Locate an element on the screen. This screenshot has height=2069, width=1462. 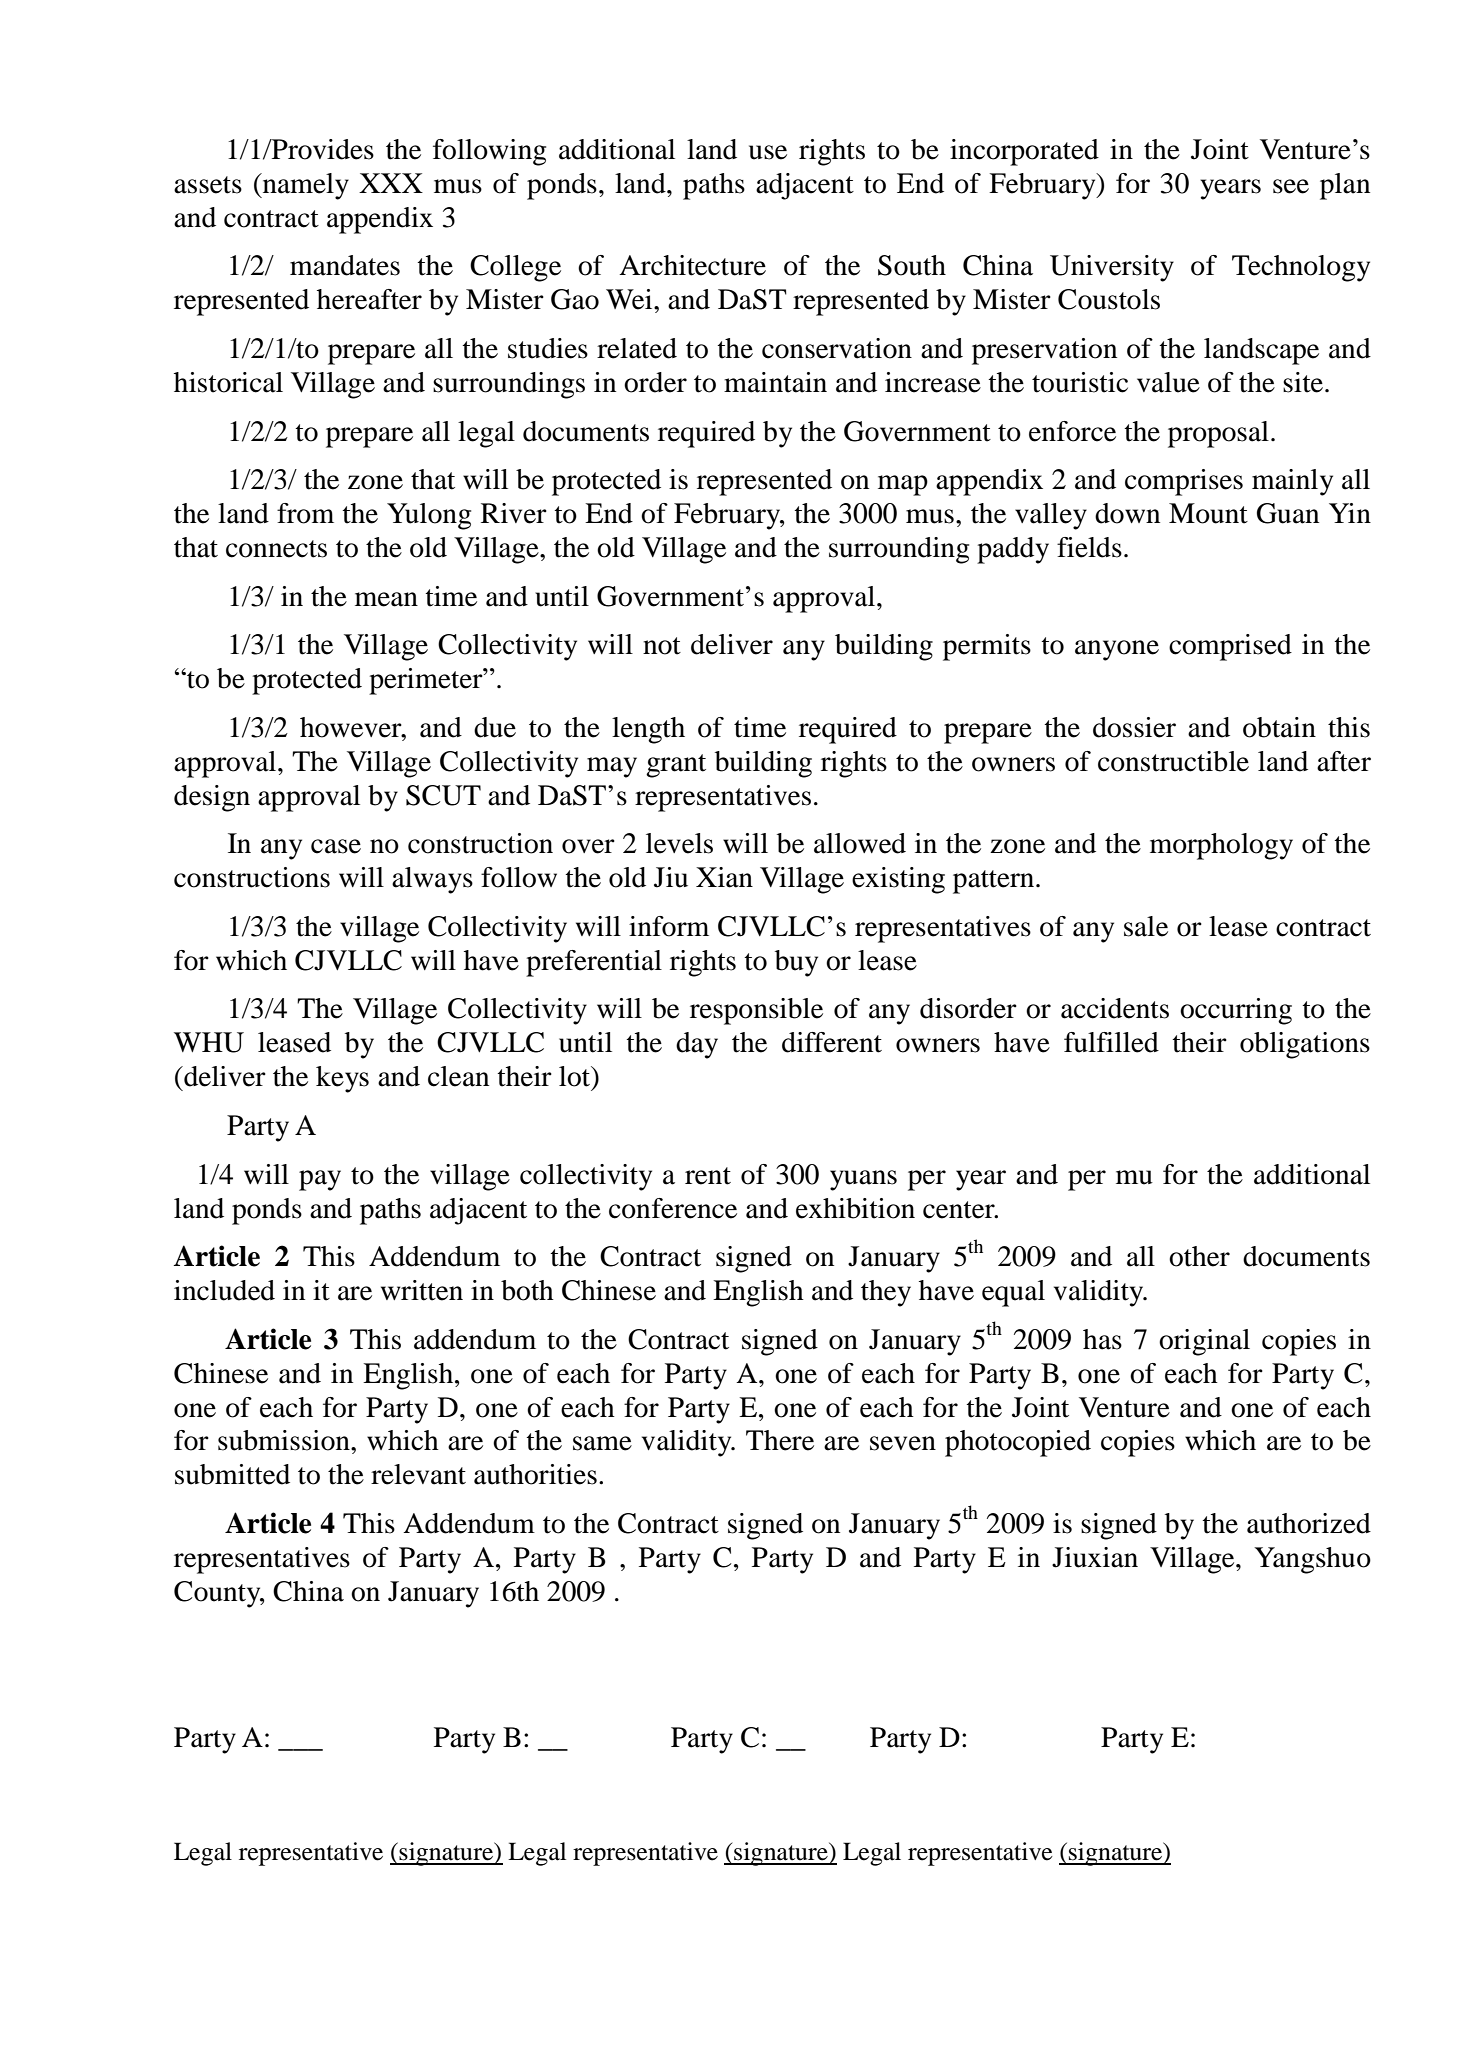
relevant is located at coordinates (418, 1474).
